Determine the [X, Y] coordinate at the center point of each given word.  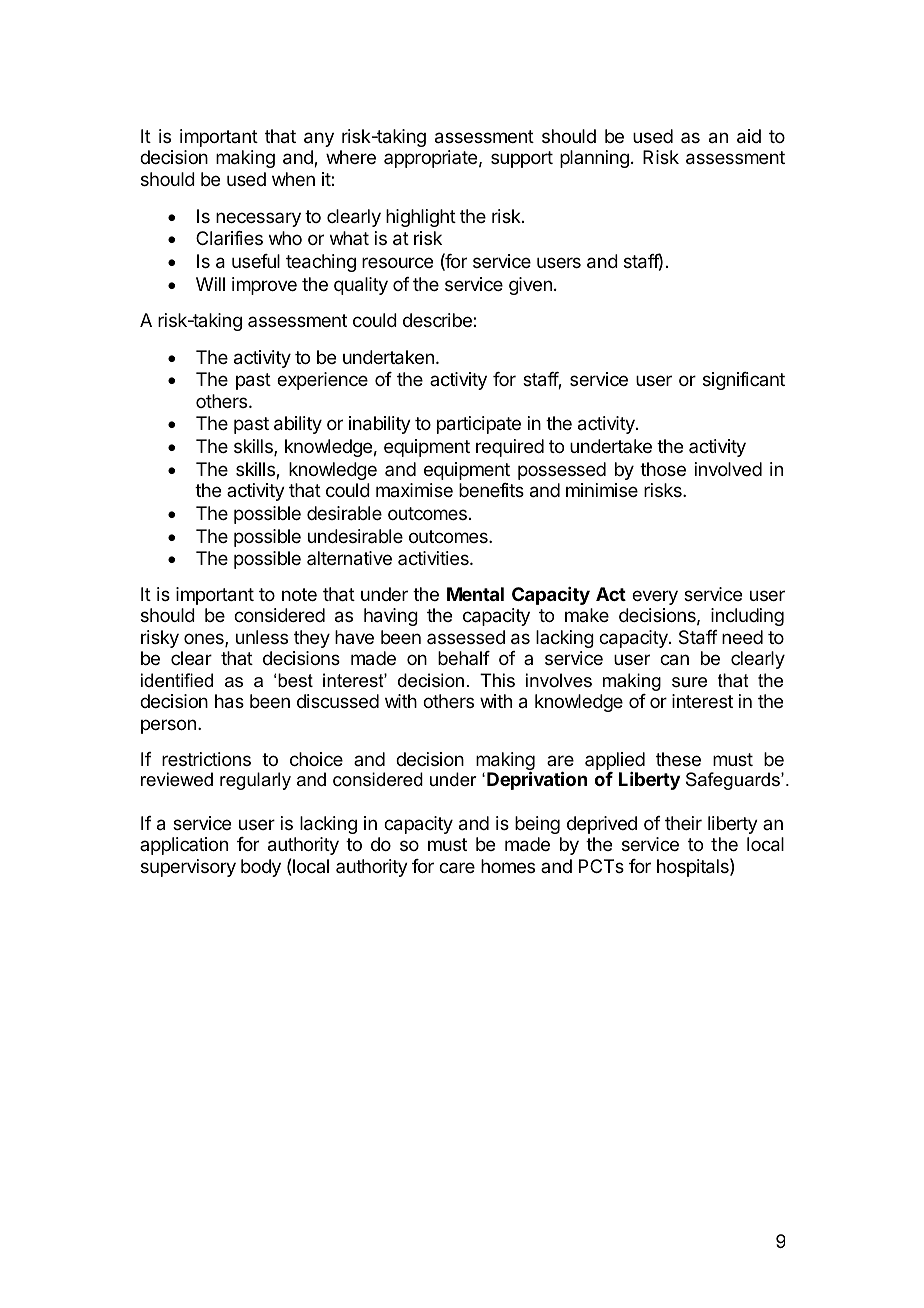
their [683, 823]
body [261, 868]
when [293, 179]
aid [749, 136]
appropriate [430, 159]
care [457, 868]
